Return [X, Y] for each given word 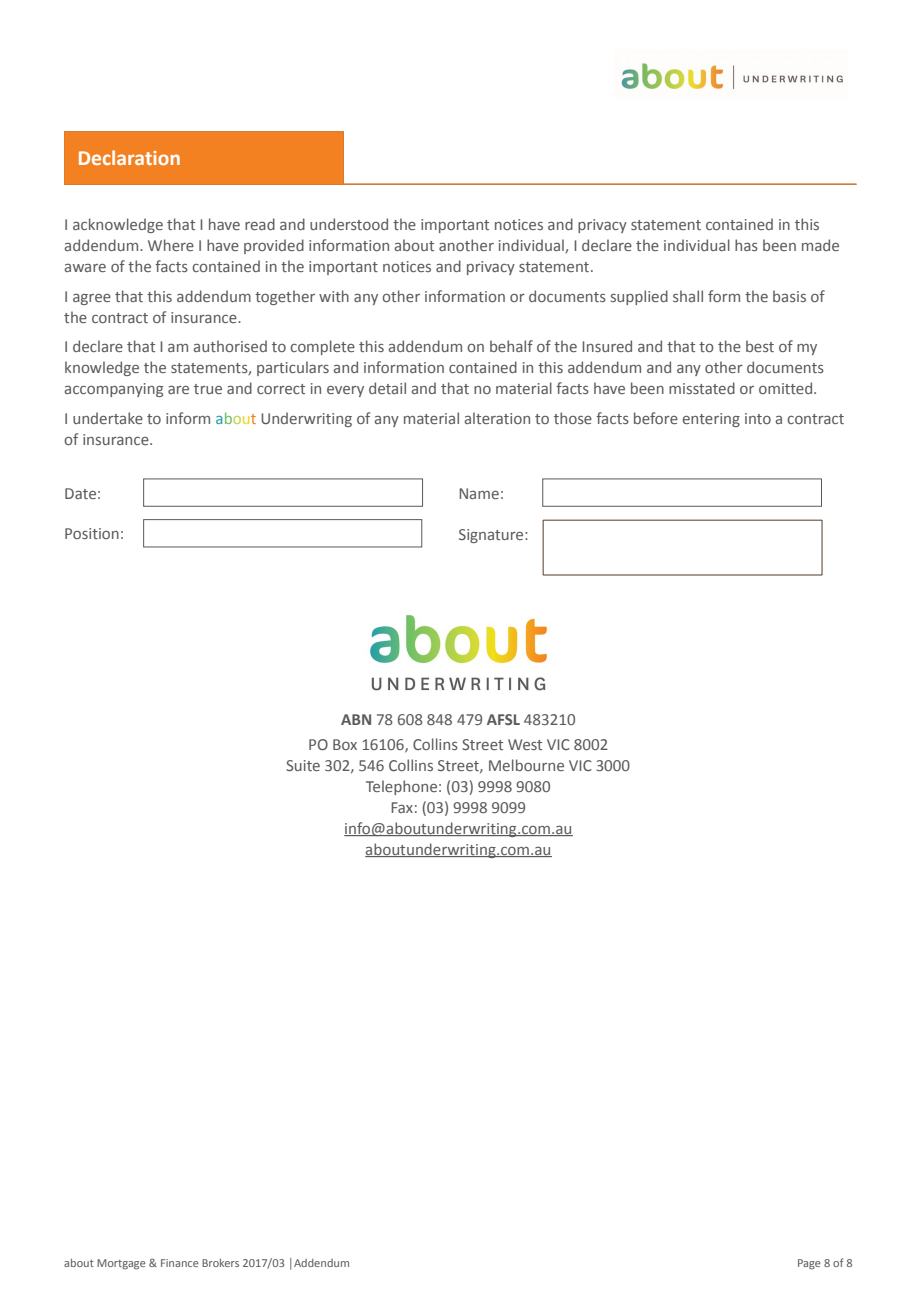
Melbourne [526, 765]
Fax [402, 807]
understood [349, 224]
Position [92, 533]
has [746, 245]
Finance [180, 1263]
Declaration [129, 157]
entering [711, 420]
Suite [303, 765]
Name [479, 493]
